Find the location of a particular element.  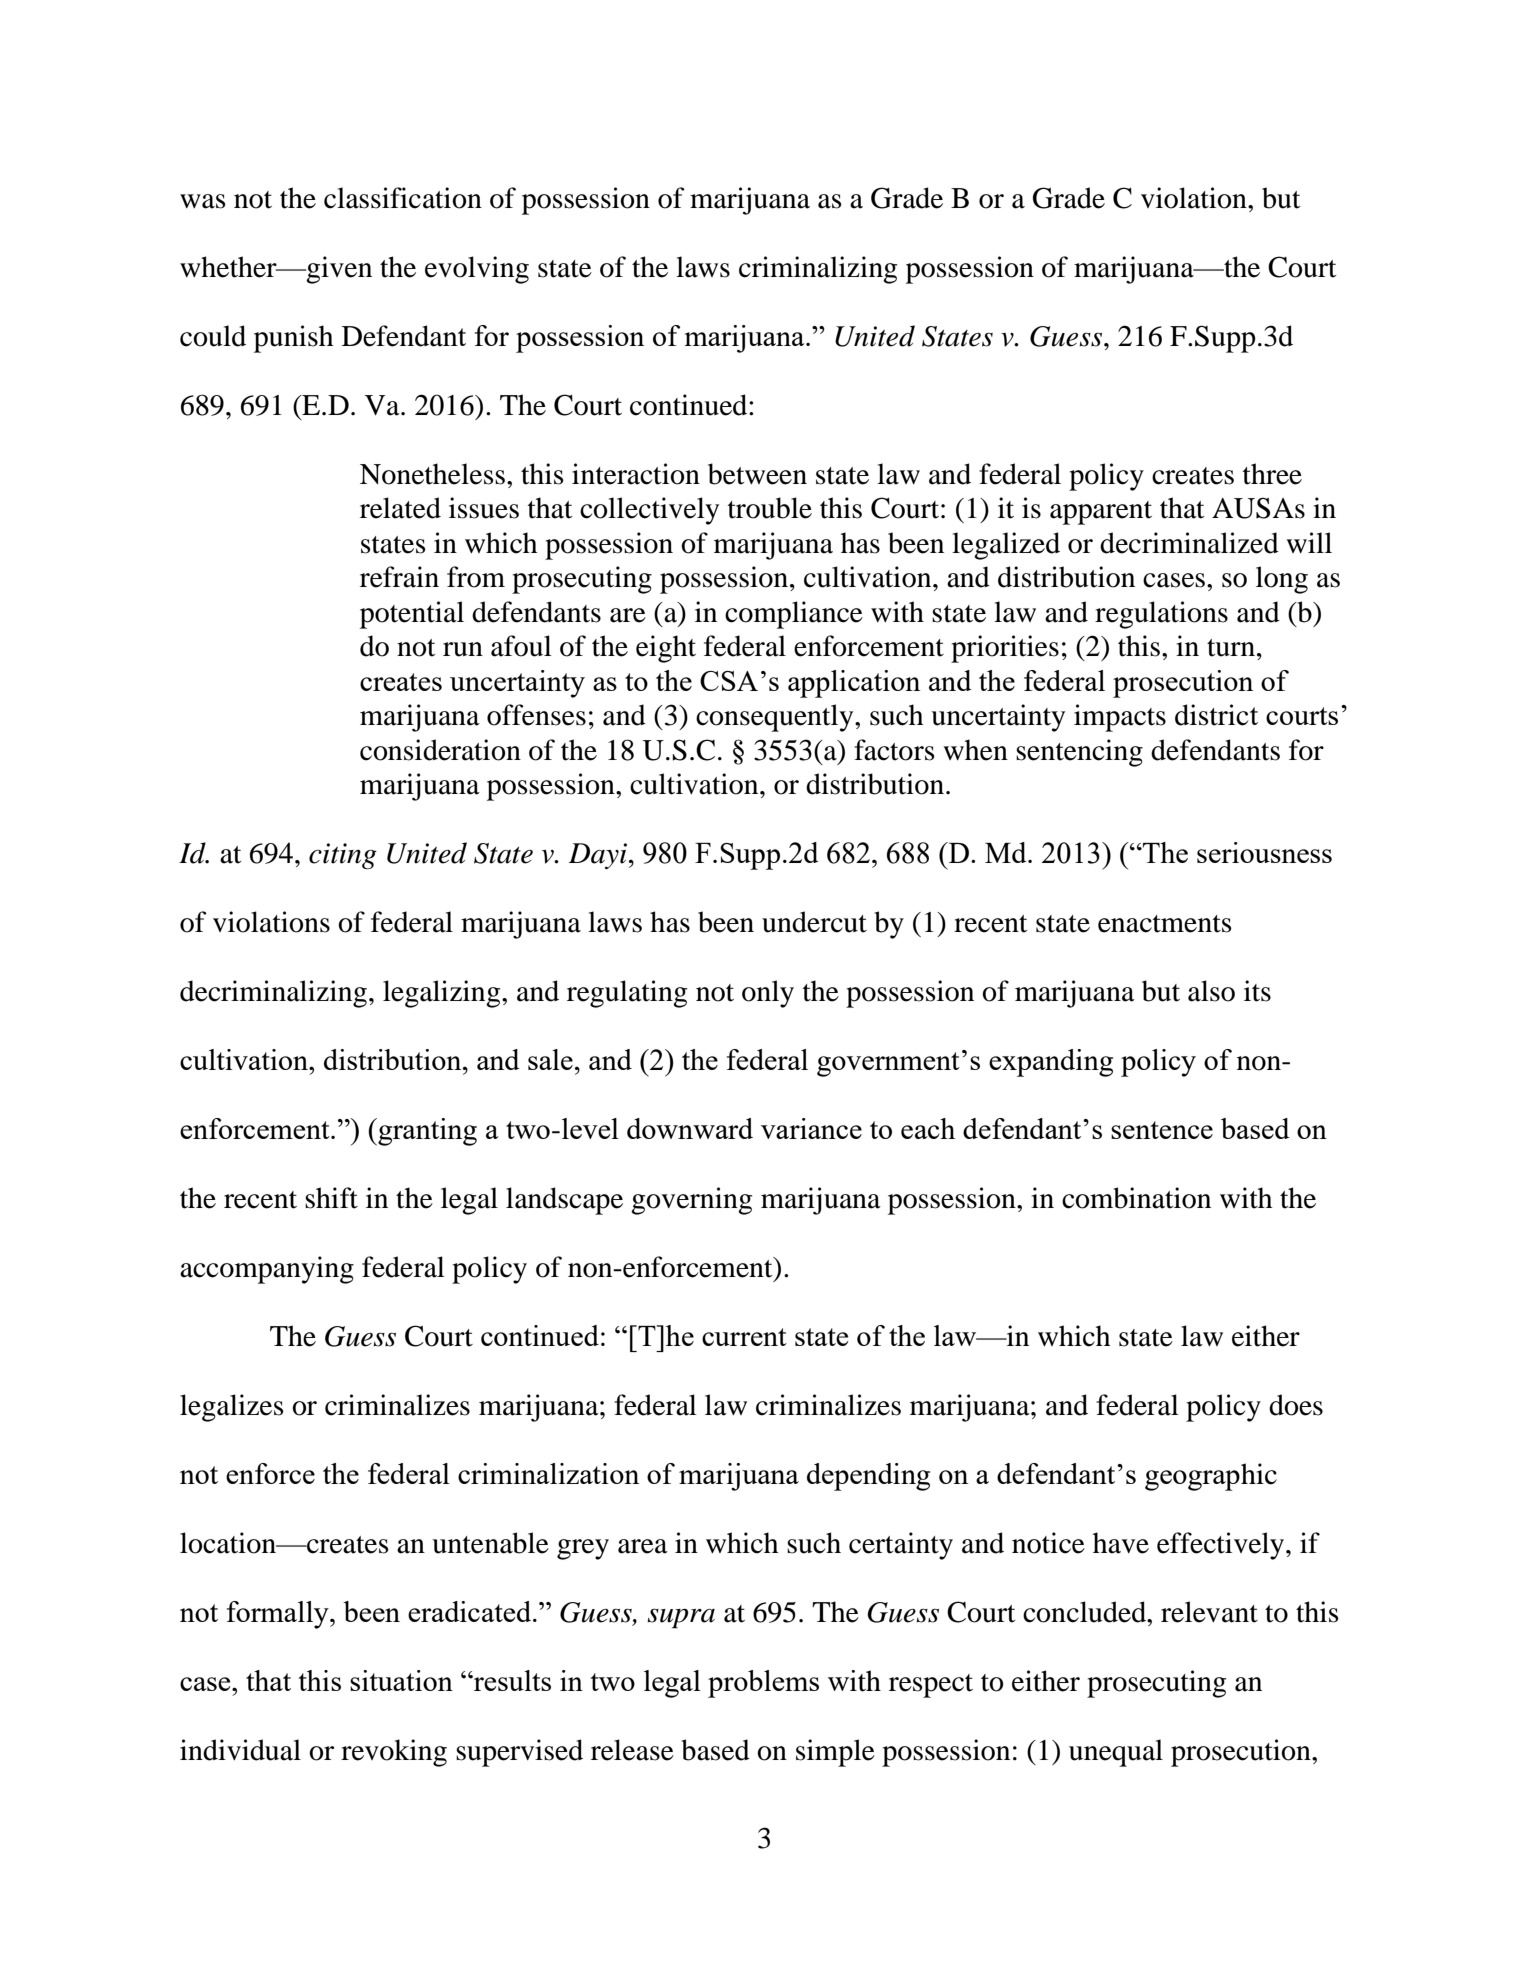

citing is located at coordinates (343, 856).
